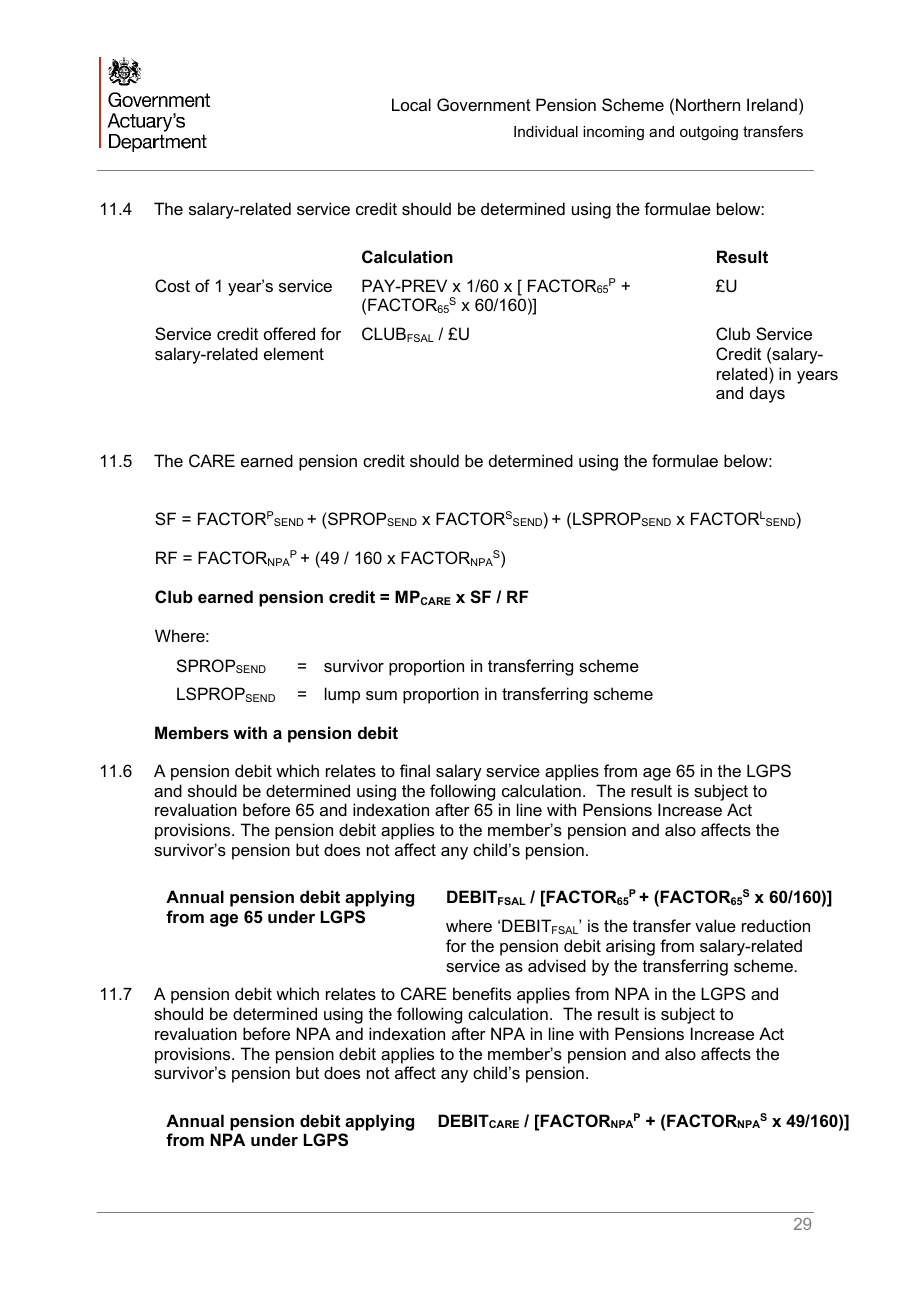 Image resolution: width=924 pixels, height=1308 pixels. Describe the element at coordinates (630, 947) in the screenshot. I see `arising` at that location.
